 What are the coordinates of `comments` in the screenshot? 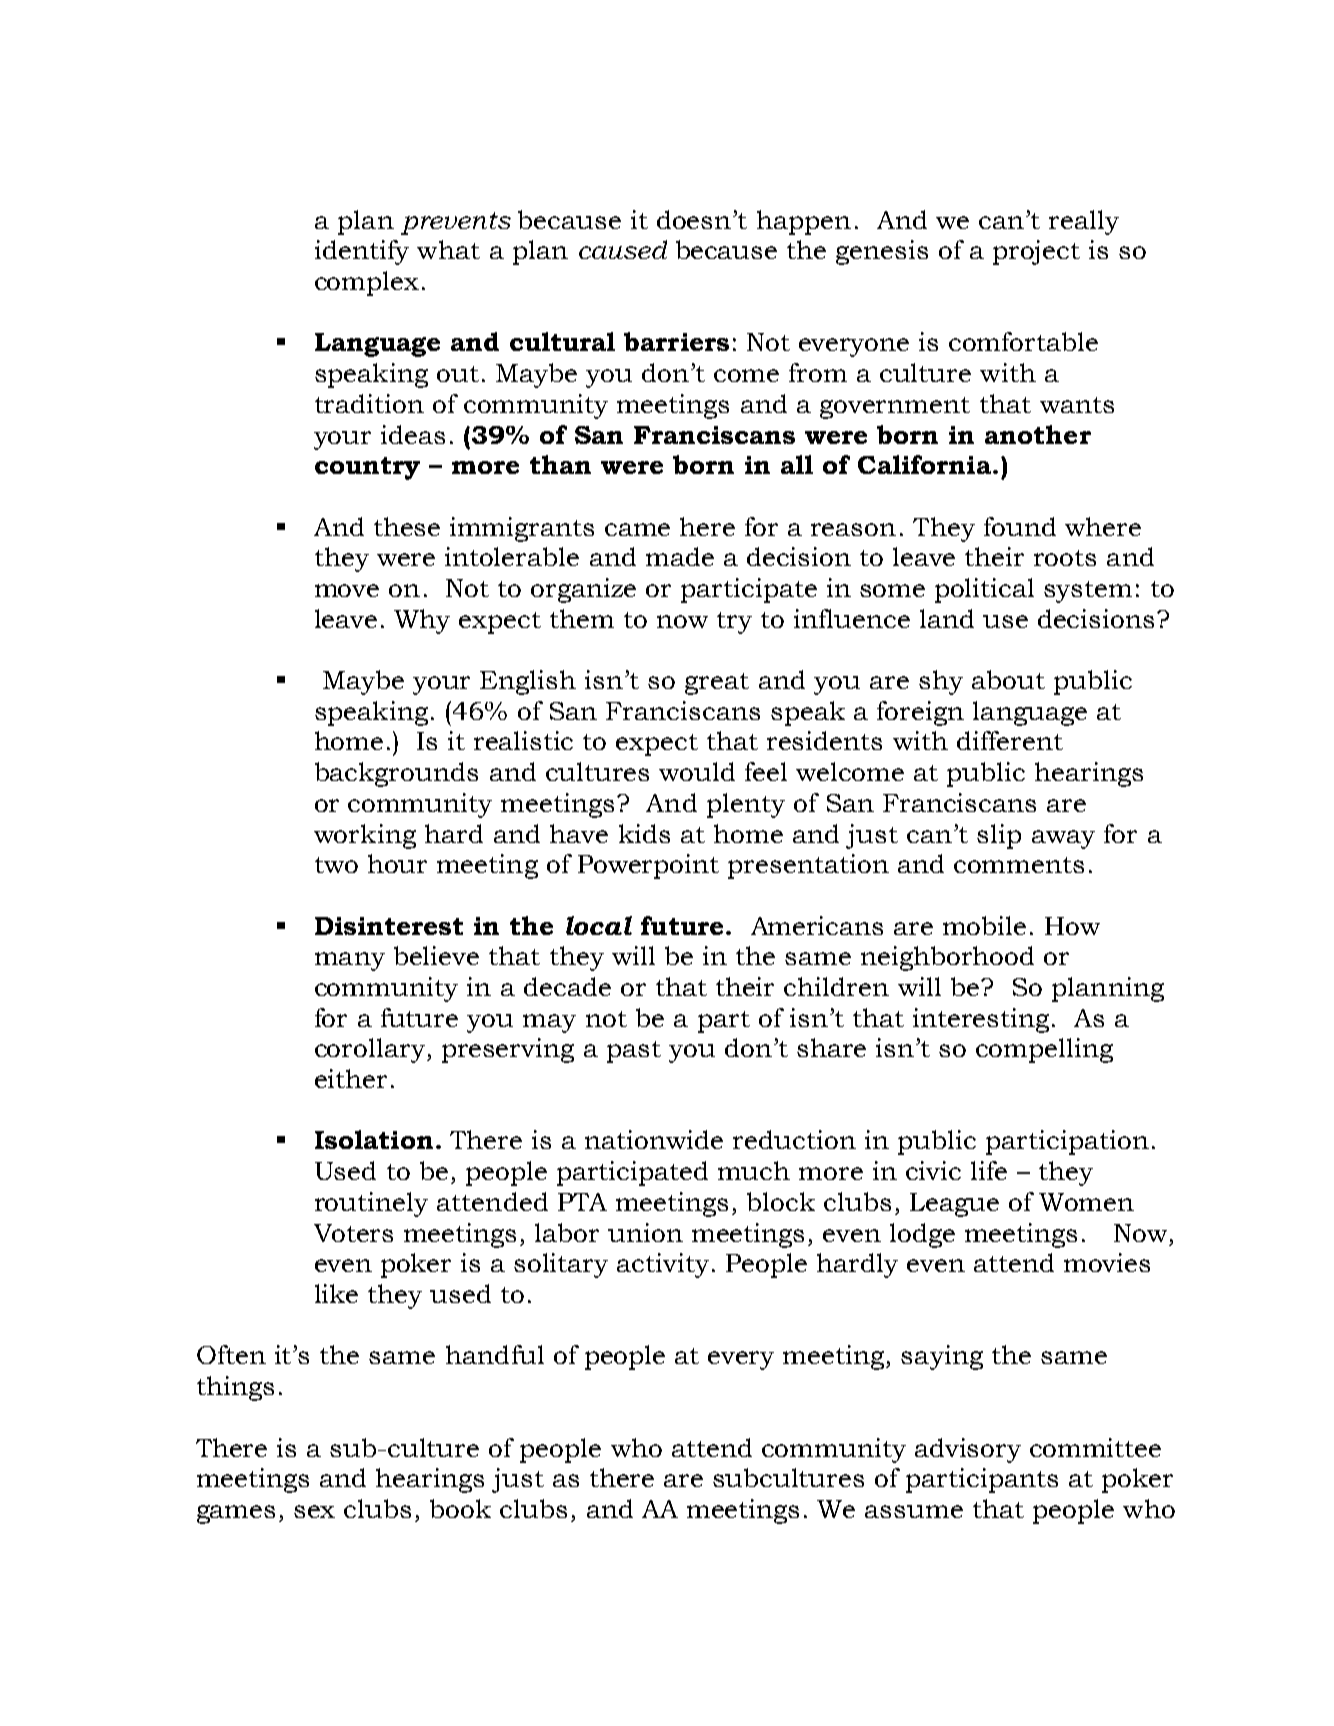 It's located at (1019, 865).
